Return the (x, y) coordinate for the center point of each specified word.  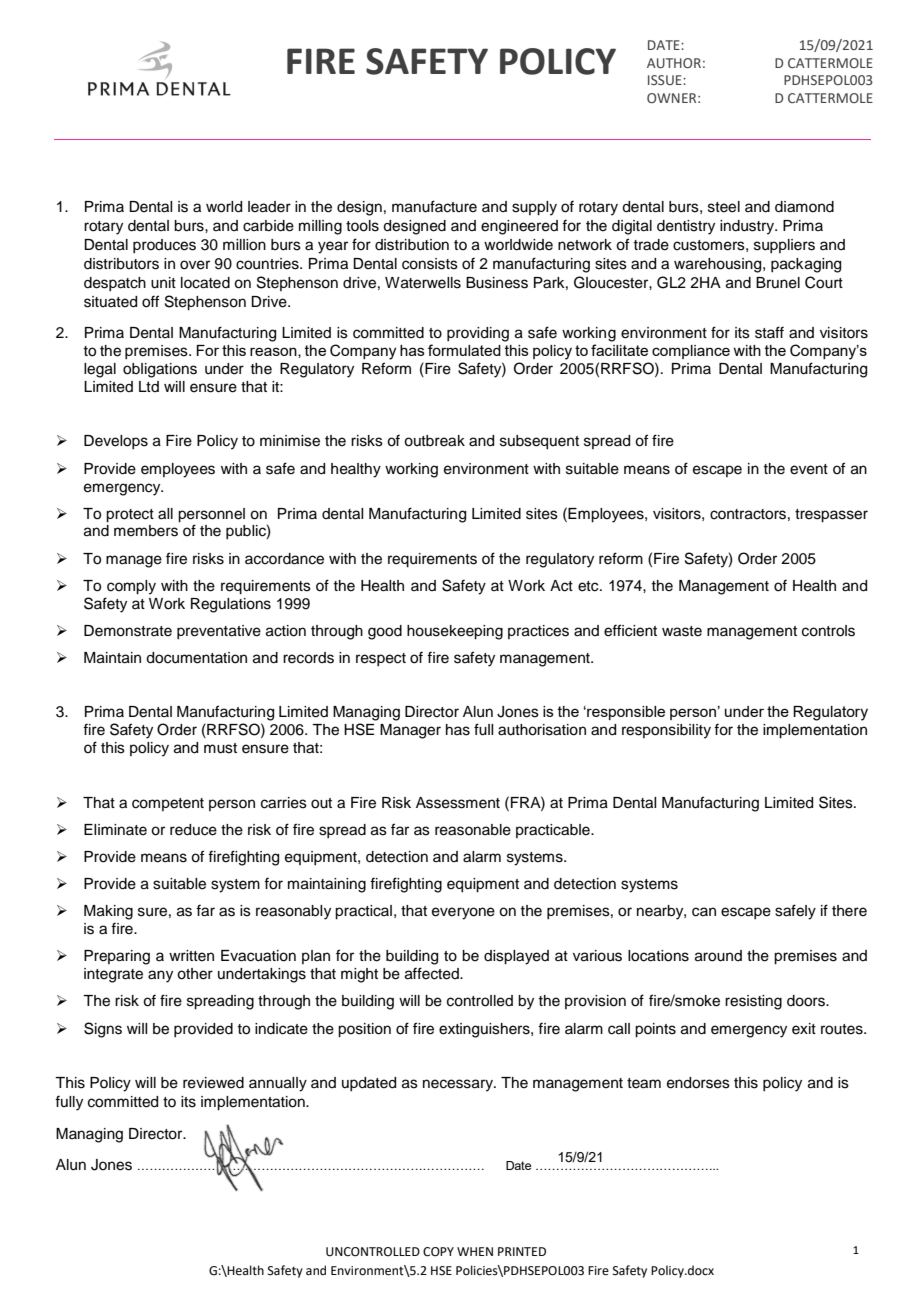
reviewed (213, 1083)
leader (269, 207)
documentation (196, 658)
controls (828, 631)
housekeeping (455, 632)
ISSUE (666, 80)
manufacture (434, 206)
